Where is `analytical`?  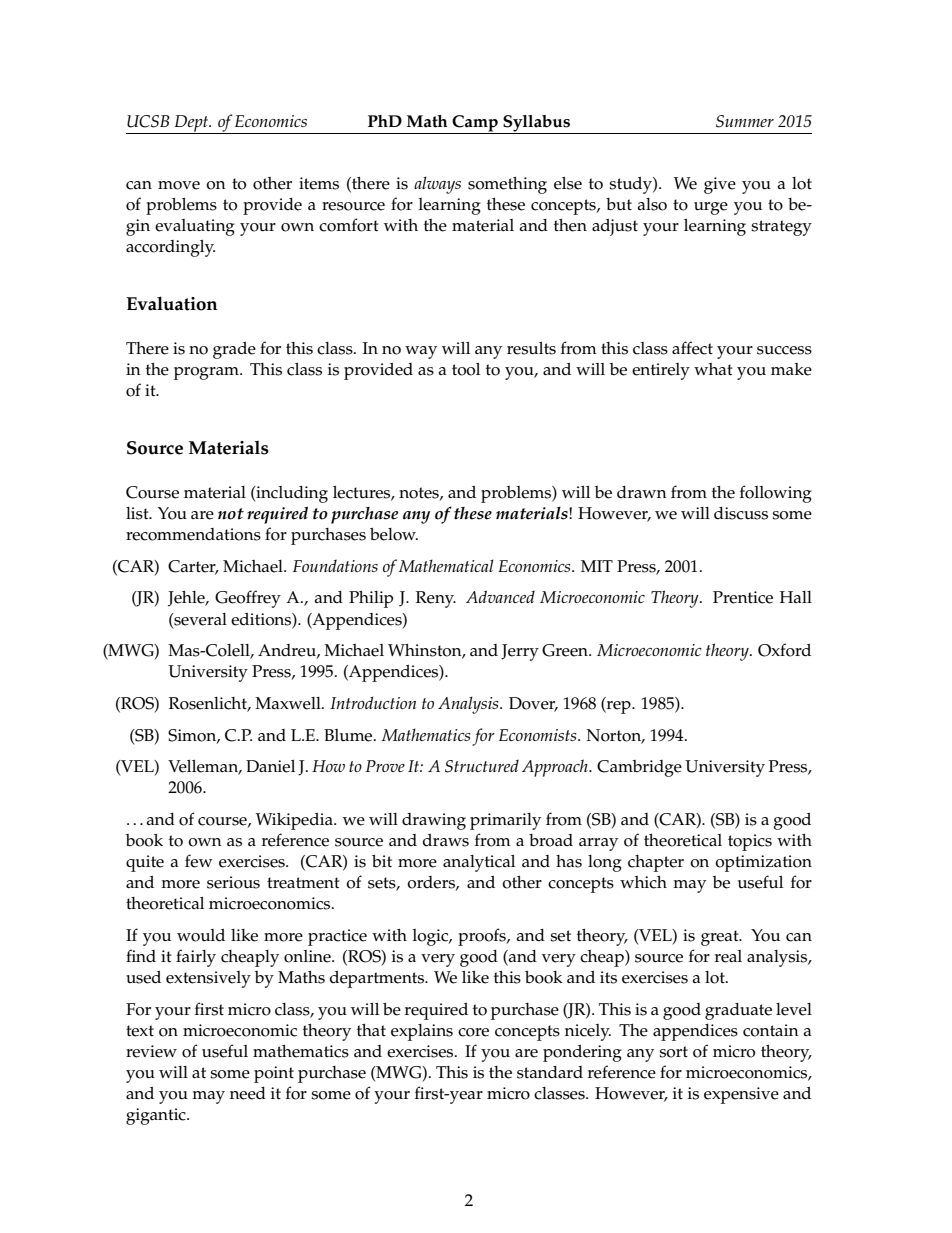 analytical is located at coordinates (479, 863).
